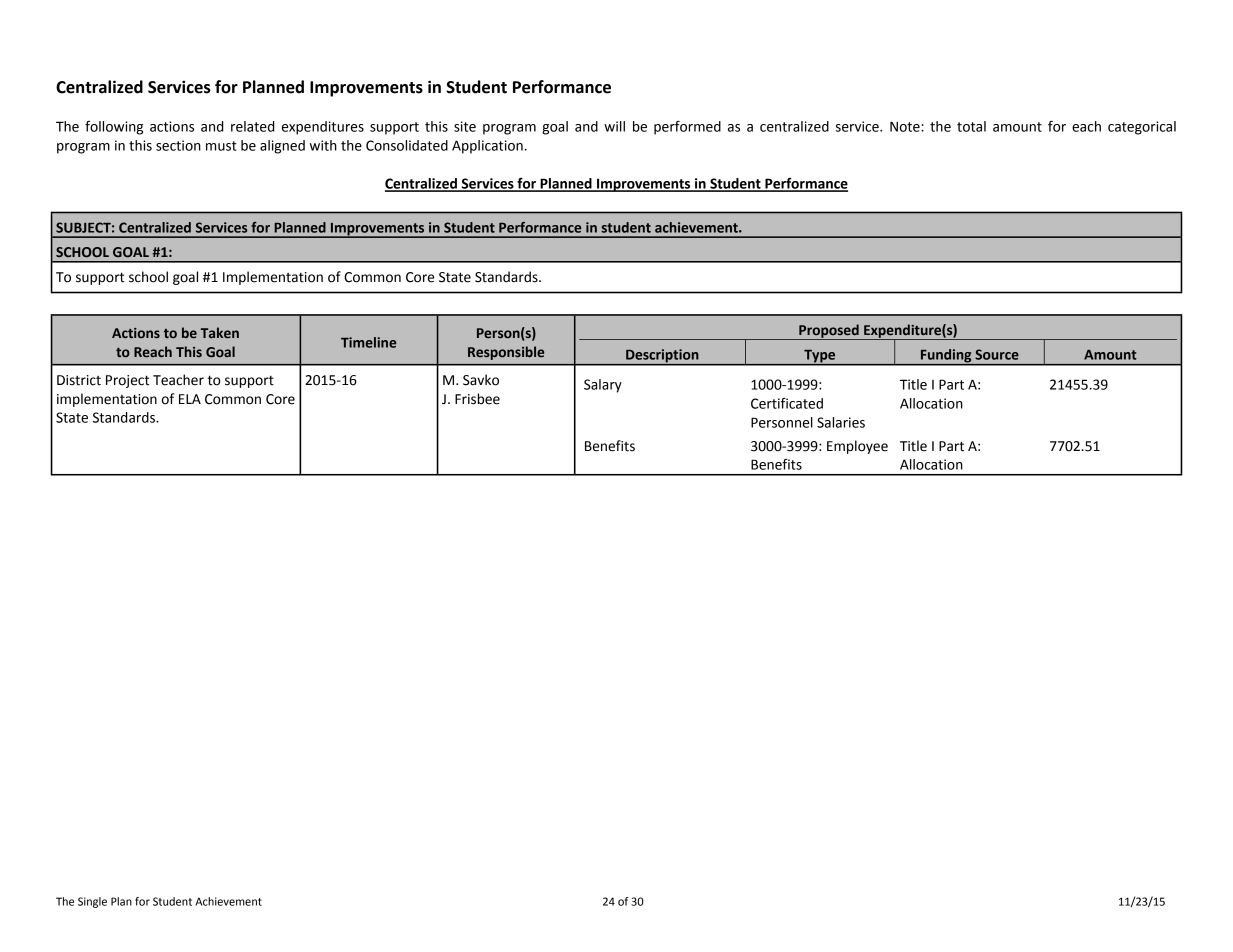 This image has width=1233, height=952. What do you see at coordinates (220, 332) in the image?
I see `Taken` at bounding box center [220, 332].
